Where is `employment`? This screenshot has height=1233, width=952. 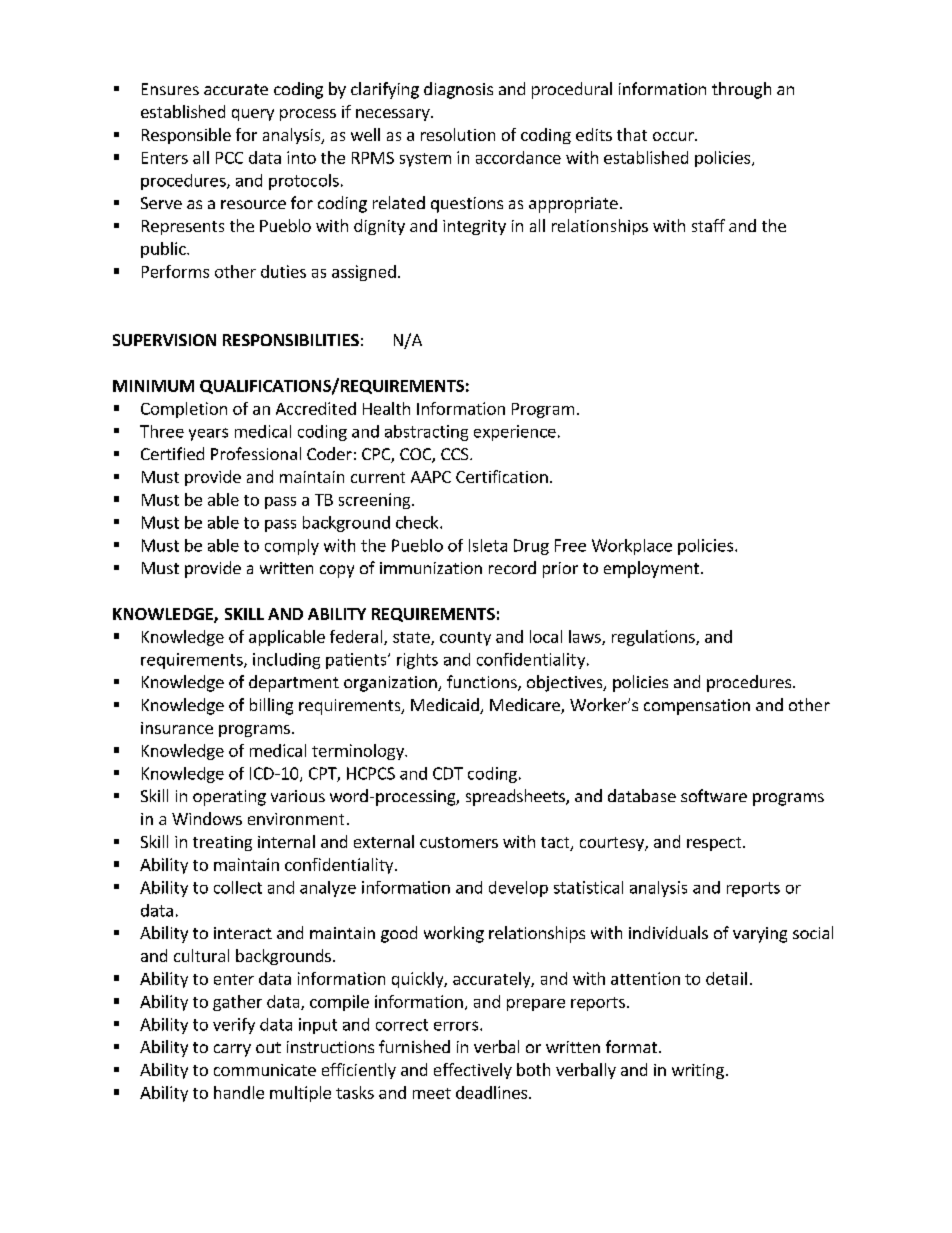 employment is located at coordinates (651, 569).
